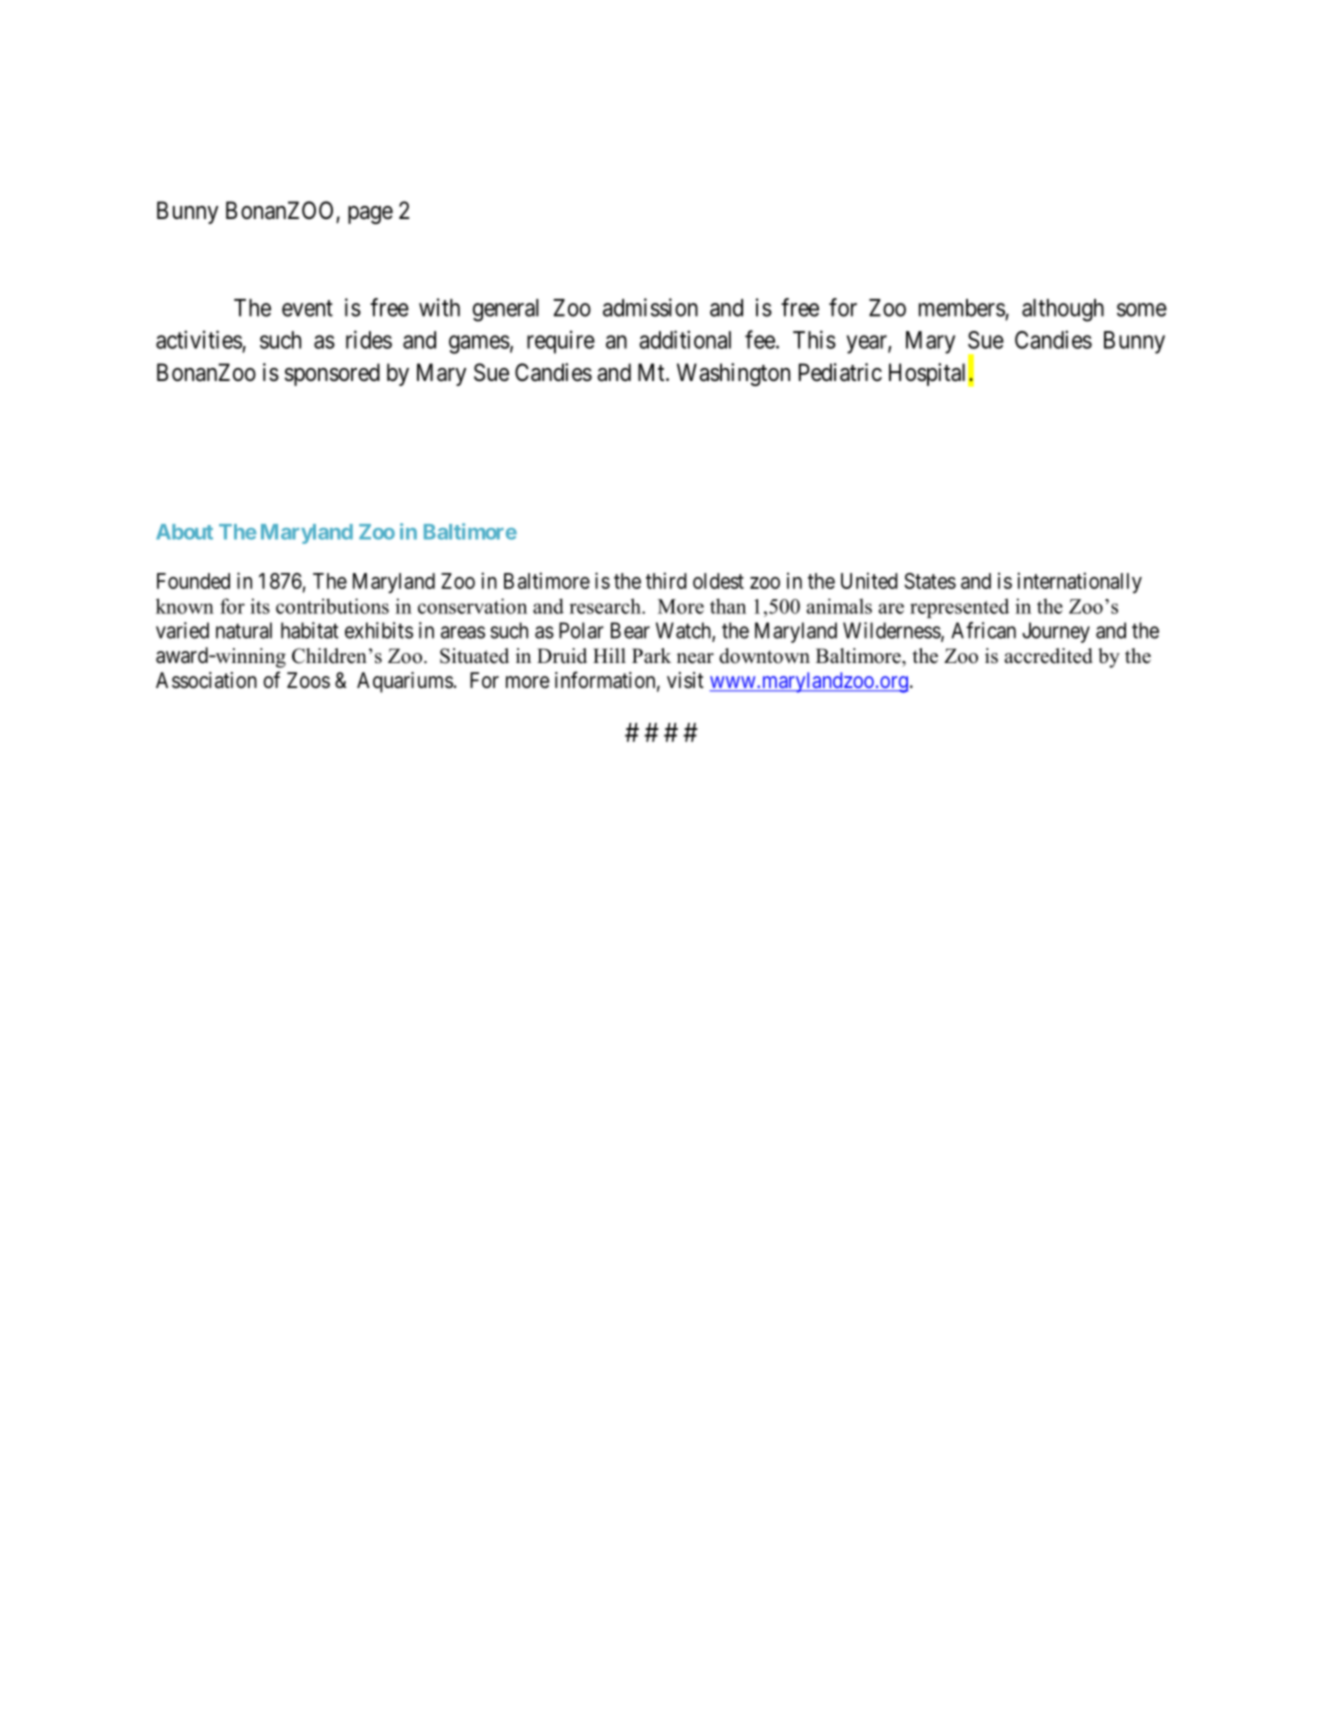  Describe the element at coordinates (650, 307) in the document. I see `admission` at that location.
